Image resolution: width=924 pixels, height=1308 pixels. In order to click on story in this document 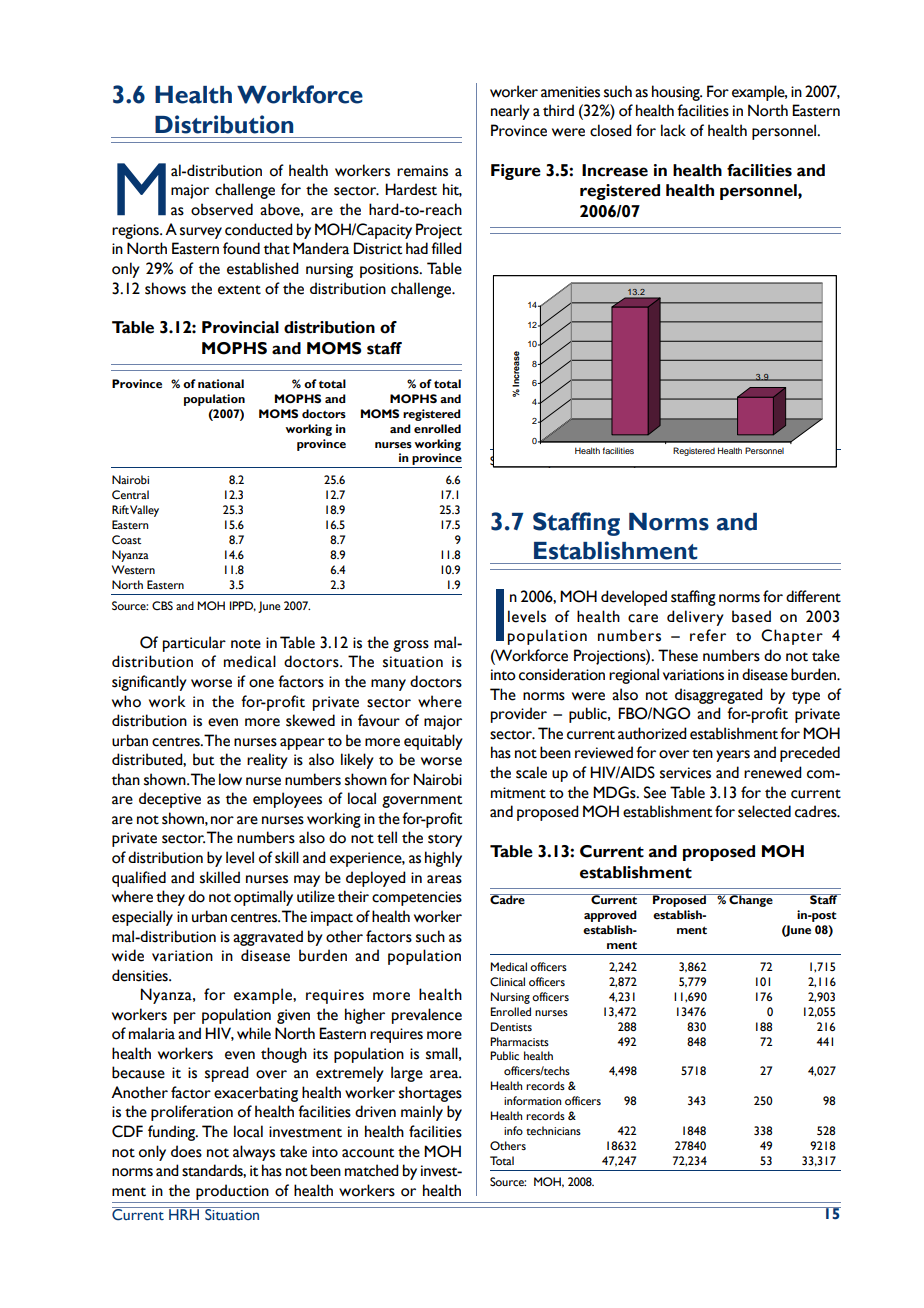, I will do `click(445, 840)`.
